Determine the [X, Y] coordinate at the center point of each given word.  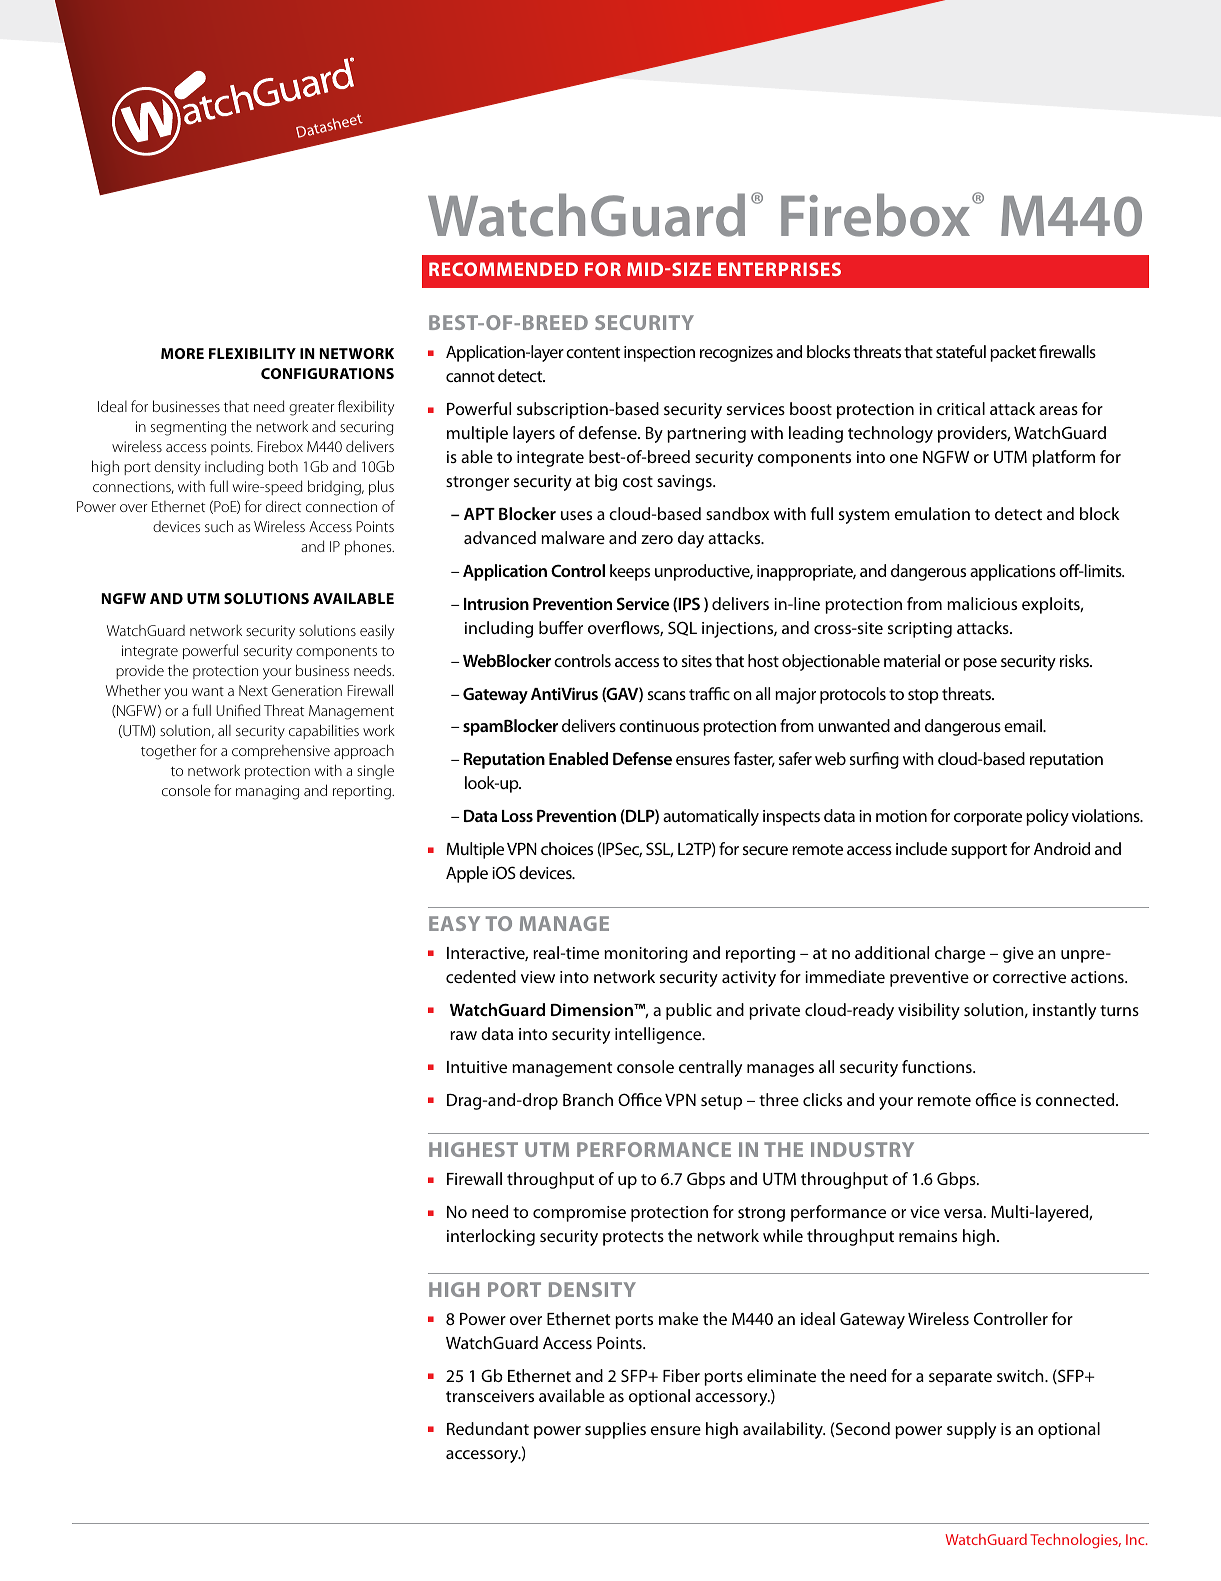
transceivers [490, 1396]
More [182, 353]
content [593, 352]
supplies [615, 1430]
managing [267, 792]
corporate [988, 818]
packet [1013, 353]
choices [567, 848]
